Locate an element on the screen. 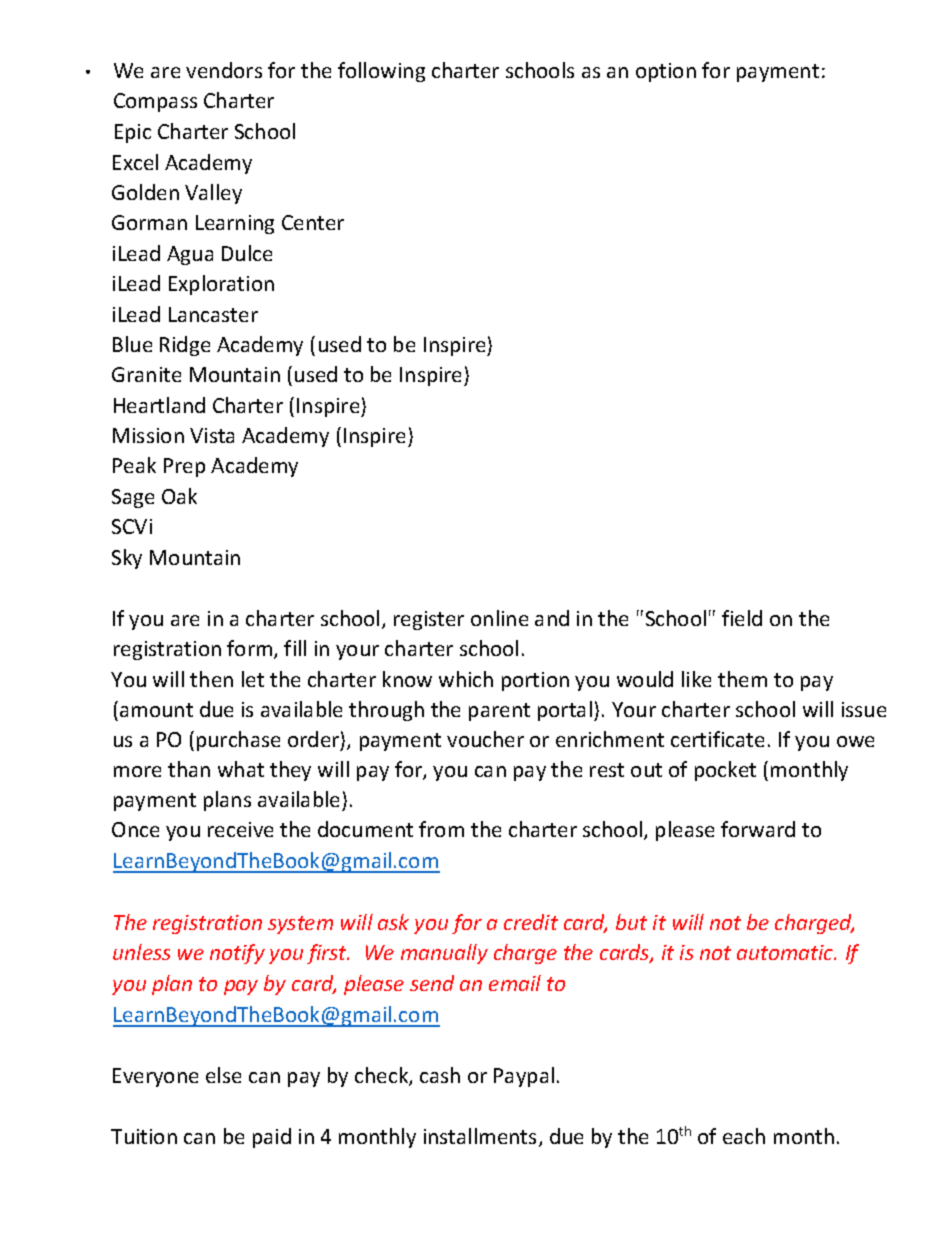  installments is located at coordinates (480, 1136).
